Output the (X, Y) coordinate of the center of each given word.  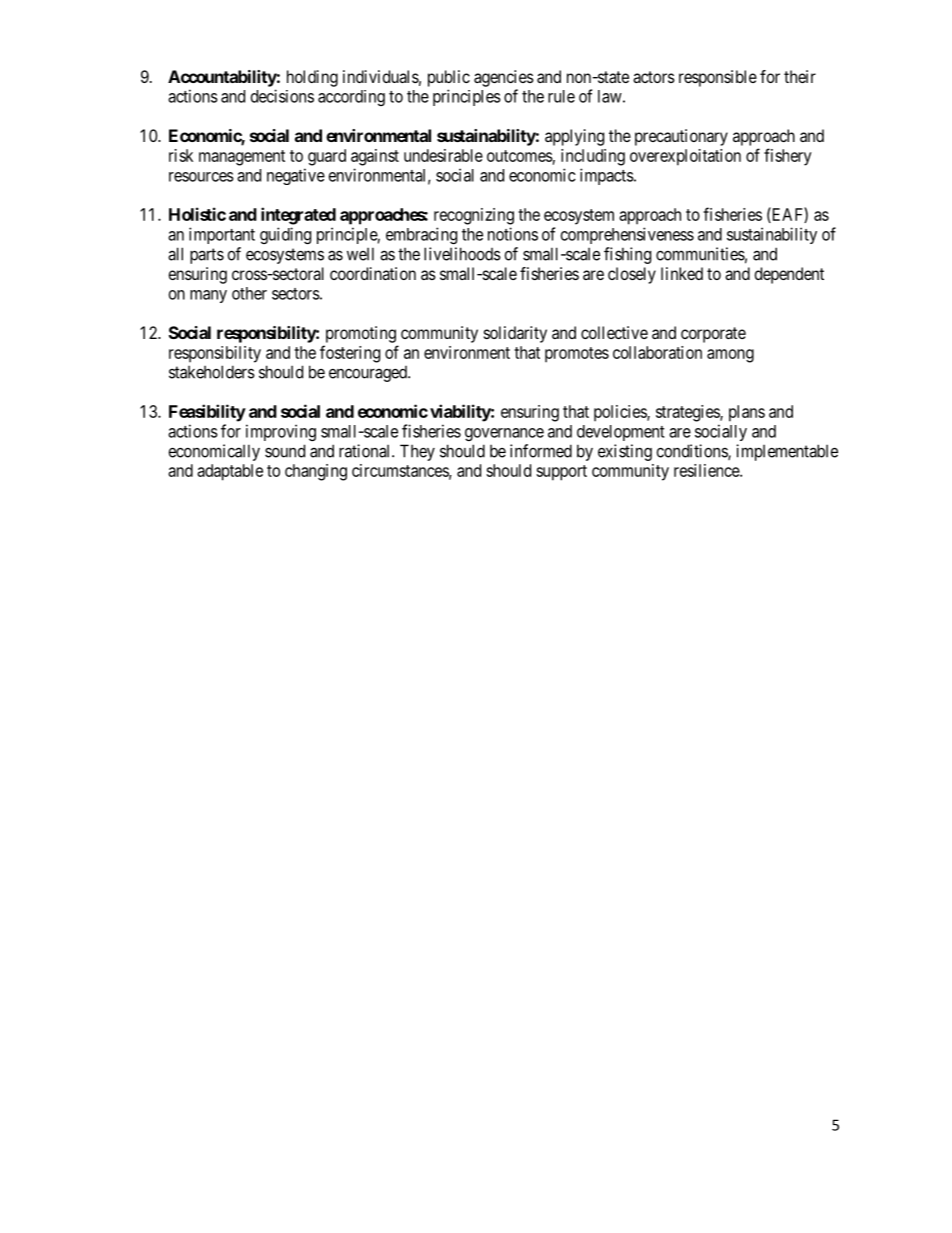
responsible (718, 78)
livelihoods (462, 254)
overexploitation (685, 157)
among (730, 356)
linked (682, 273)
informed (541, 451)
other (249, 293)
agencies (504, 78)
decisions (282, 96)
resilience (707, 470)
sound (285, 451)
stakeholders (212, 372)
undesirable (443, 155)
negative (296, 176)
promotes (577, 355)
